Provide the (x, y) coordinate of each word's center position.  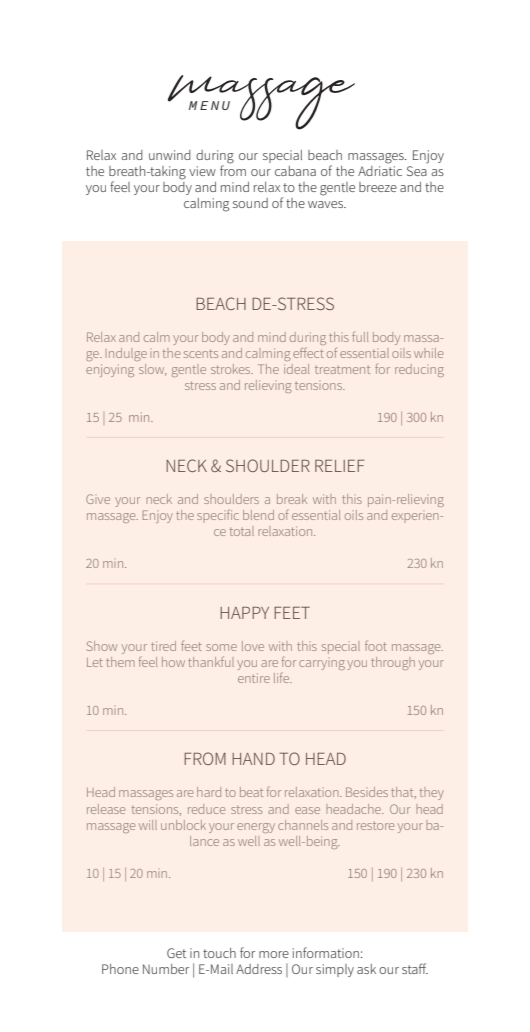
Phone (120, 969)
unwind (170, 155)
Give (98, 499)
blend (258, 515)
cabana (295, 171)
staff (415, 968)
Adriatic (380, 171)
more (274, 954)
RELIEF (340, 466)
